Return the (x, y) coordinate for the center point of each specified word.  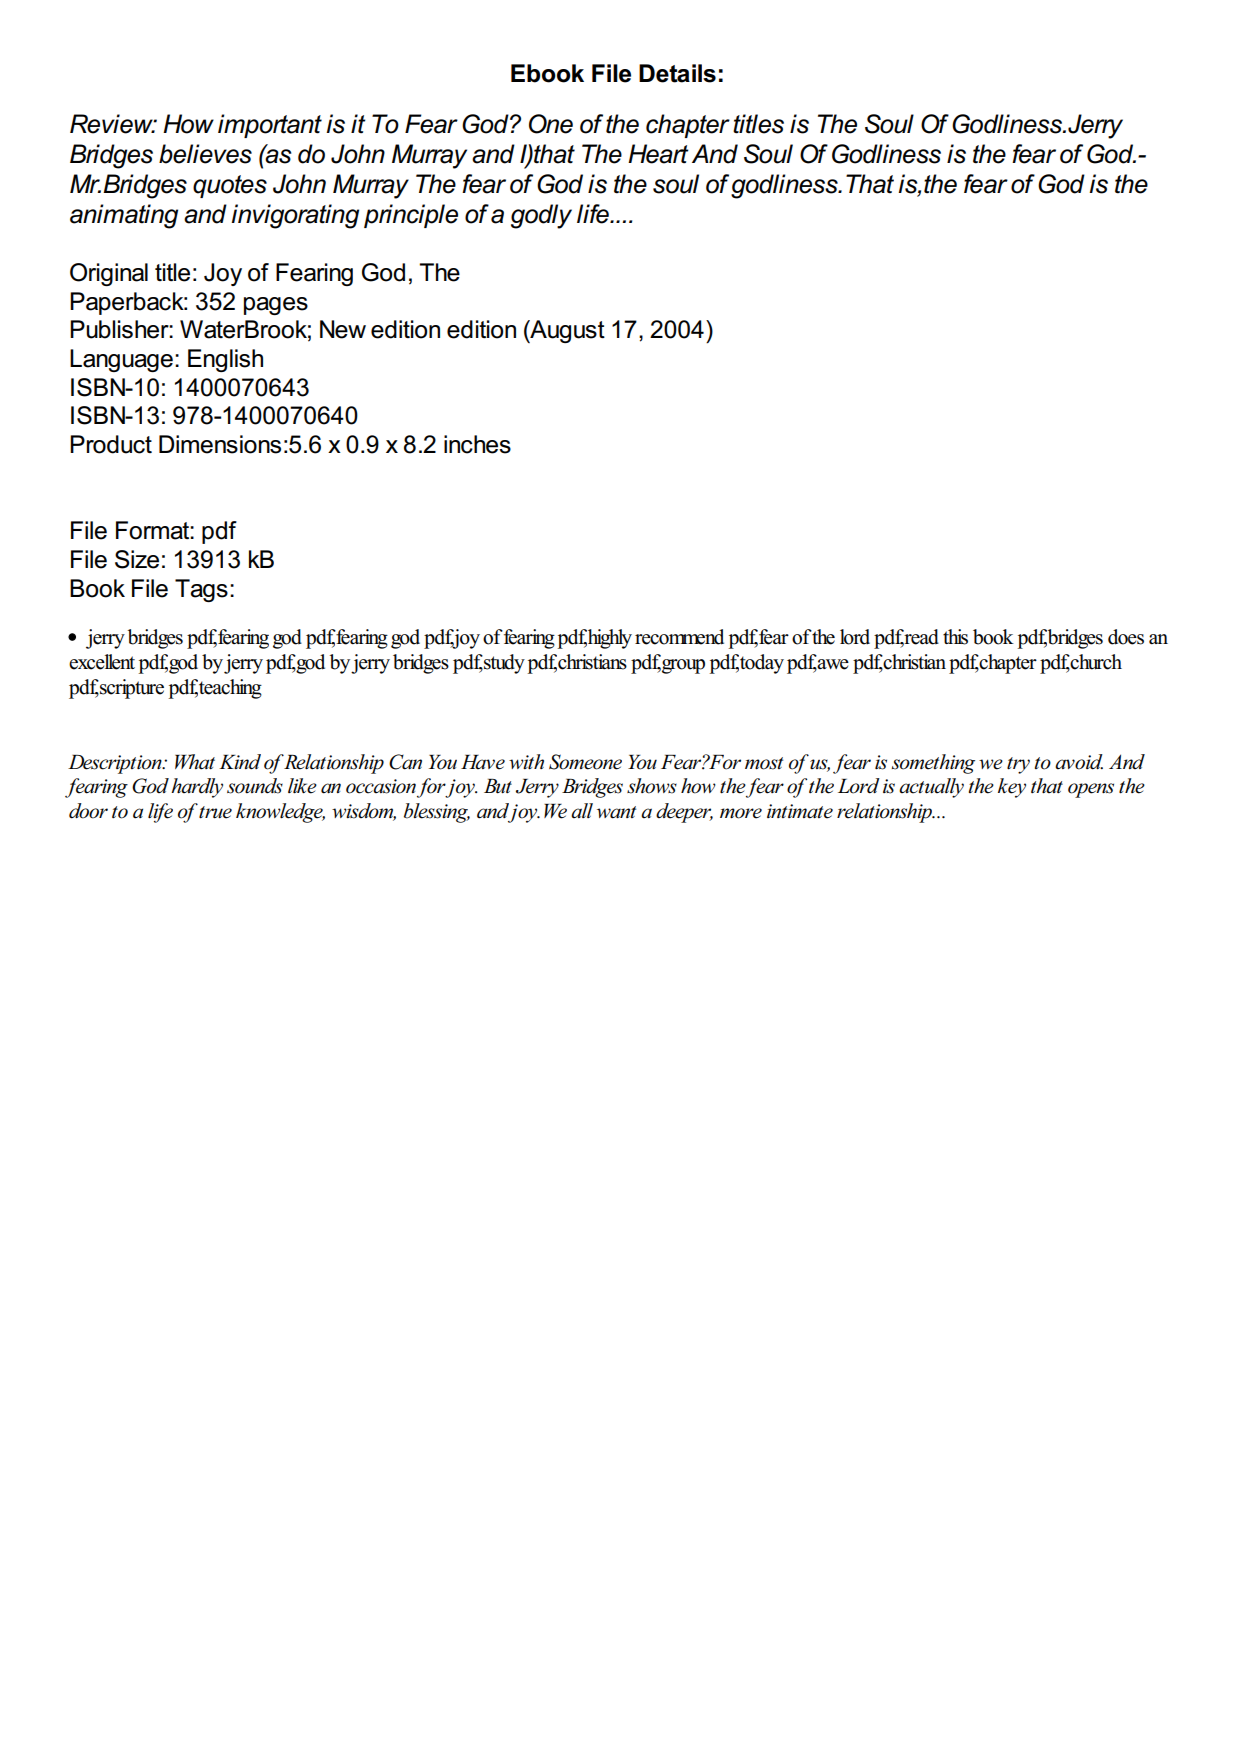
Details (677, 73)
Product (111, 444)
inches (477, 444)
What (195, 762)
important (270, 126)
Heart (658, 154)
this (955, 637)
